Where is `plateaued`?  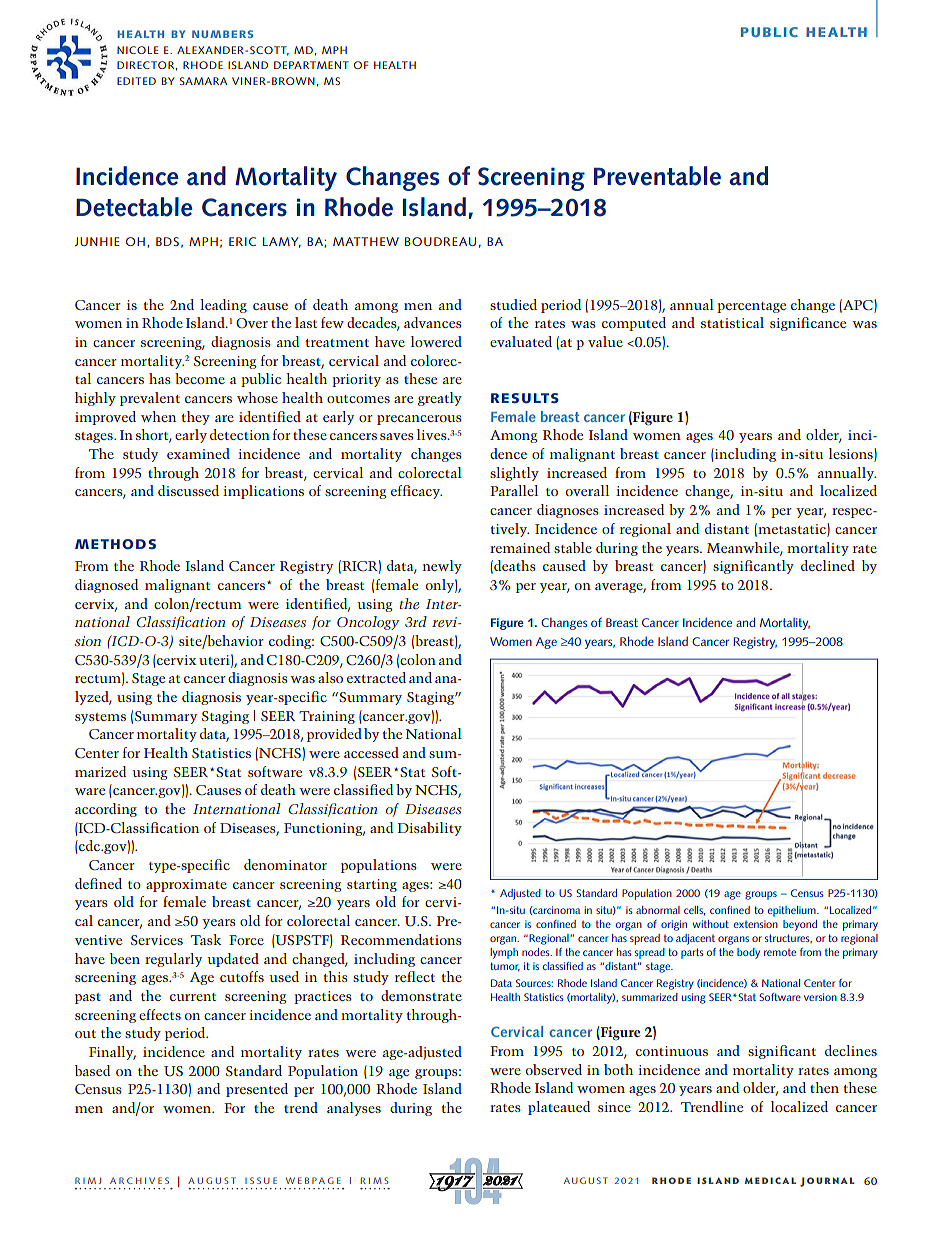 plateaued is located at coordinates (559, 1108).
